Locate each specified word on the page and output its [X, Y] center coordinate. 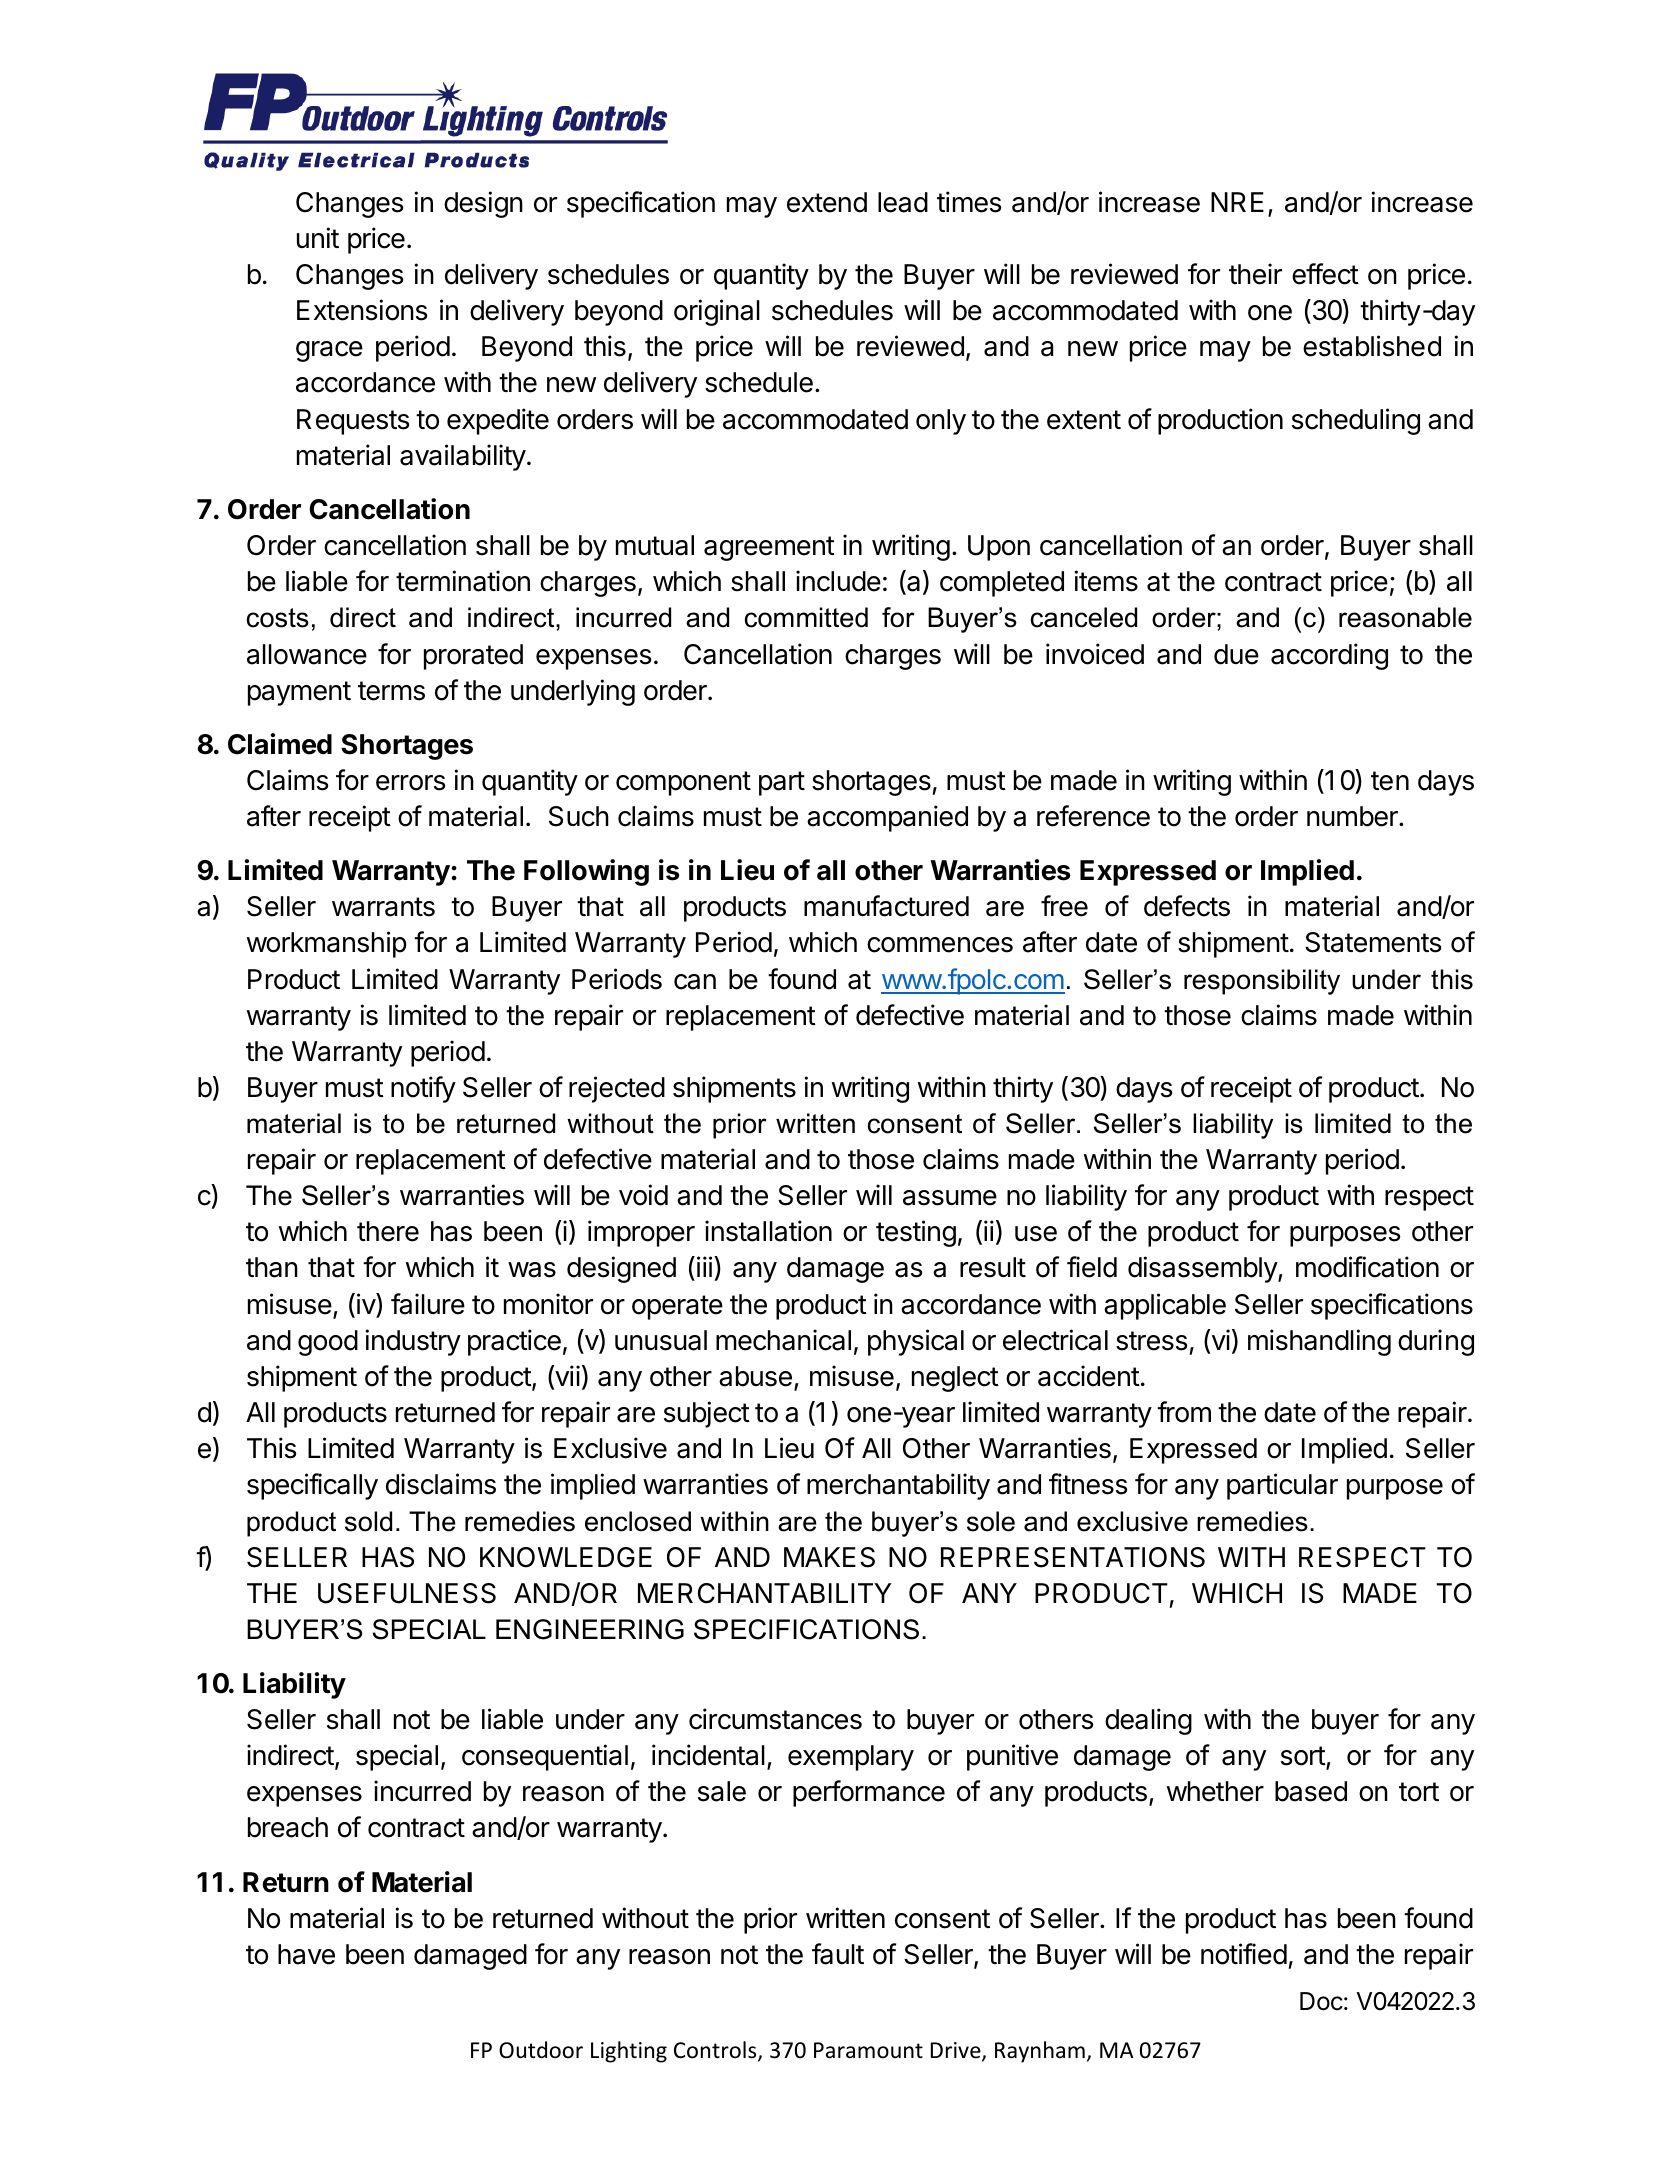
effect [1325, 274]
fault [838, 1954]
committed [806, 617]
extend [827, 202]
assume [950, 1198]
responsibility [1262, 982]
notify [423, 1089]
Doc [1321, 2001]
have [306, 1954]
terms [391, 691]
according [1329, 656]
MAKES [829, 1557]
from [1184, 1412]
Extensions [362, 310]
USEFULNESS [407, 1593]
